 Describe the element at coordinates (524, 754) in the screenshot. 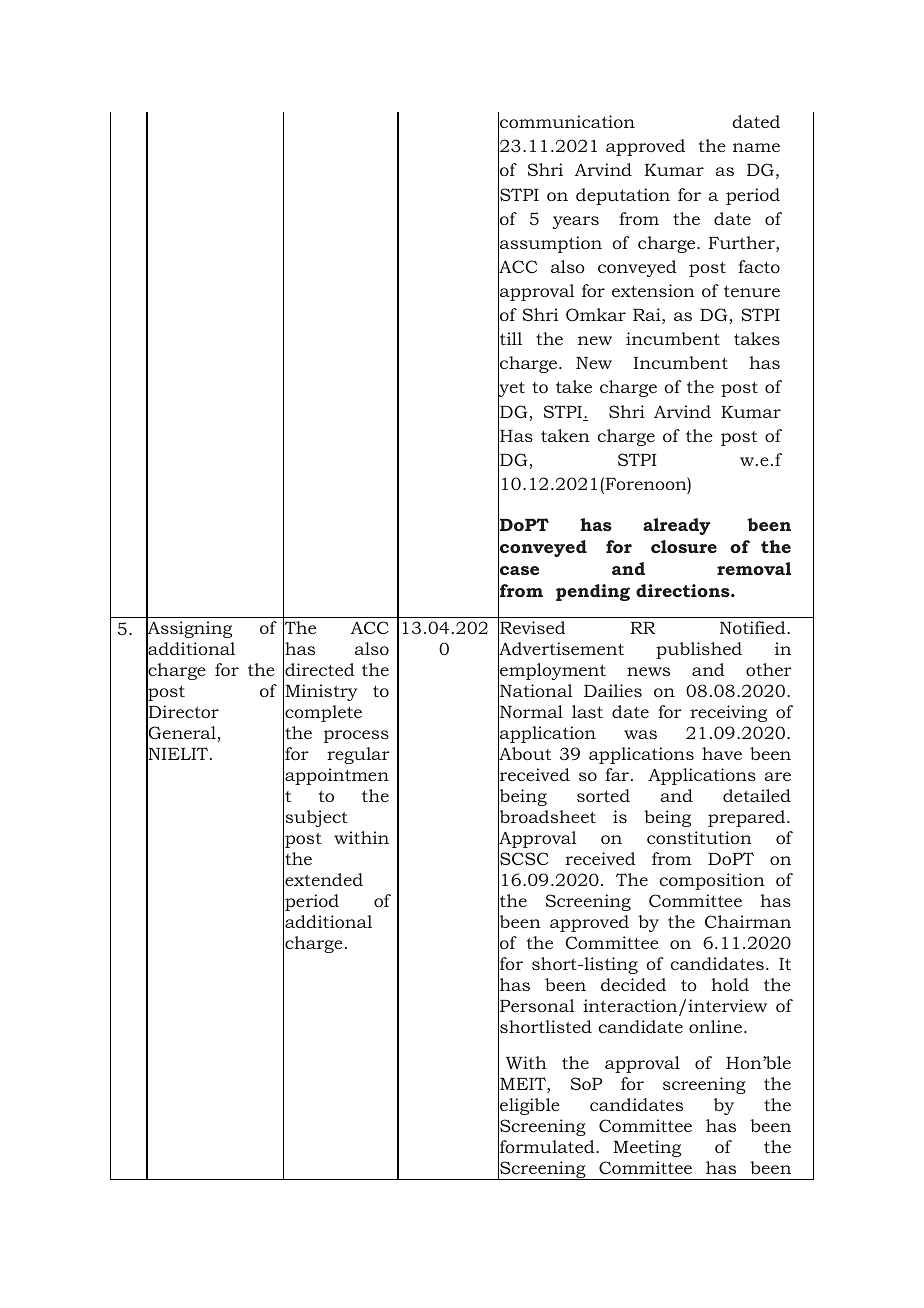

I see `About` at that location.
